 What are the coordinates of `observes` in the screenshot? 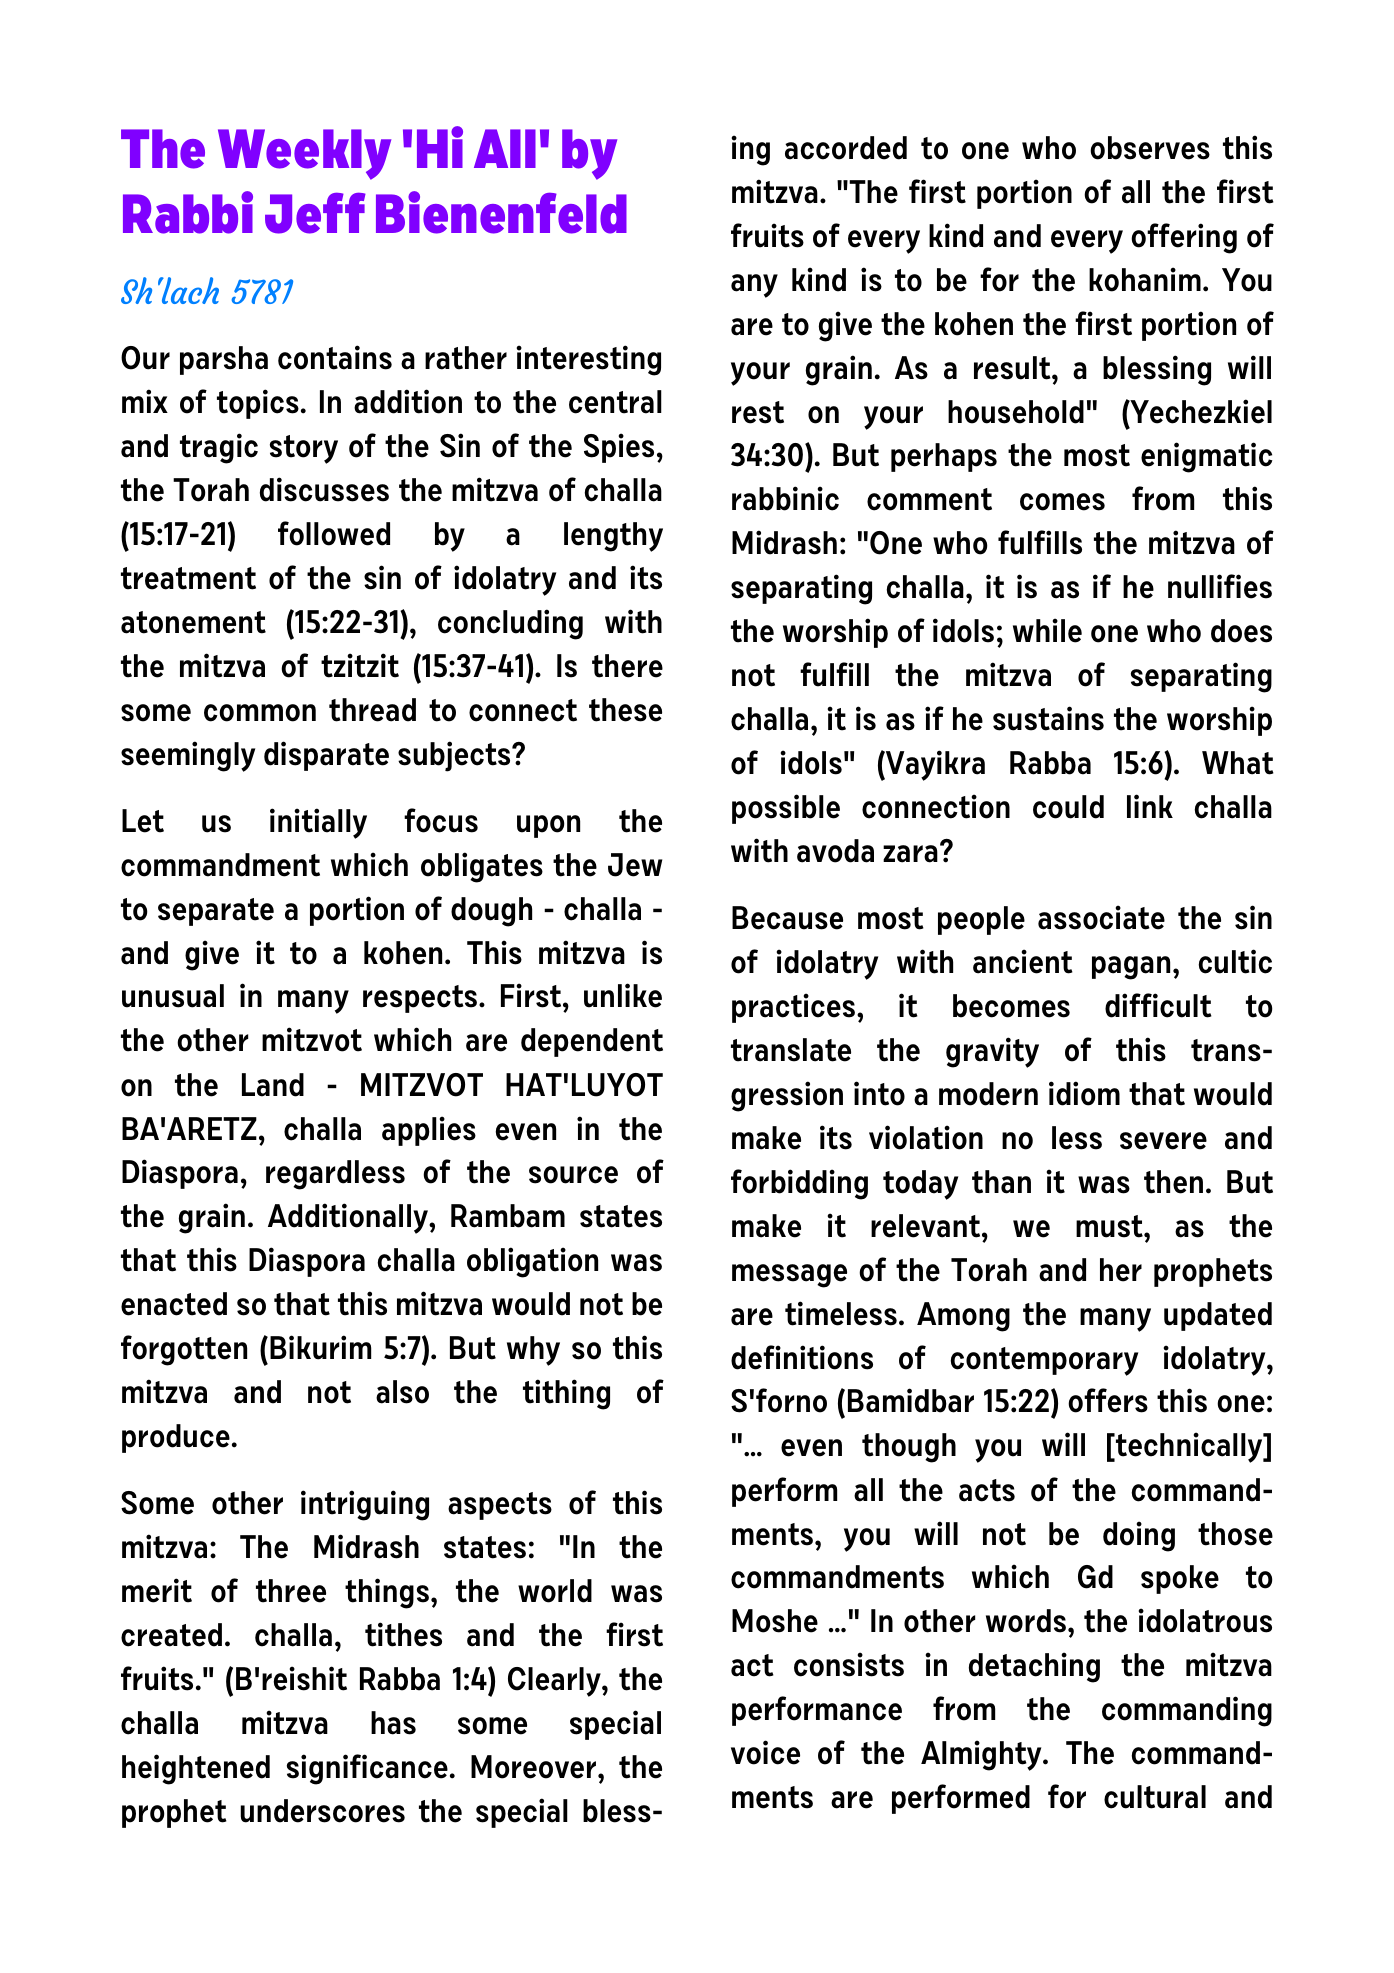 It's located at (1150, 148).
